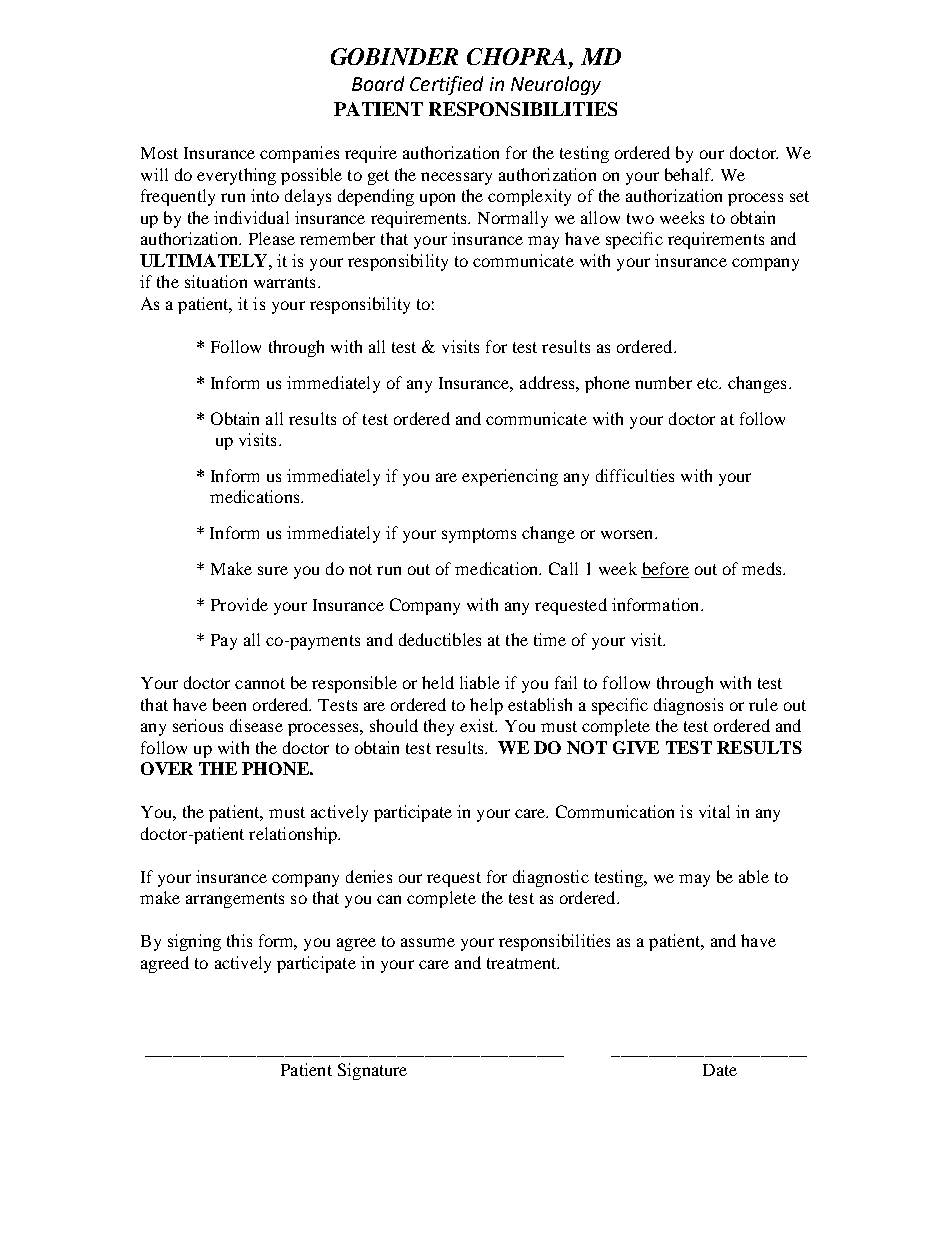 Image resolution: width=952 pixels, height=1233 pixels. I want to click on Certified, so click(446, 85).
